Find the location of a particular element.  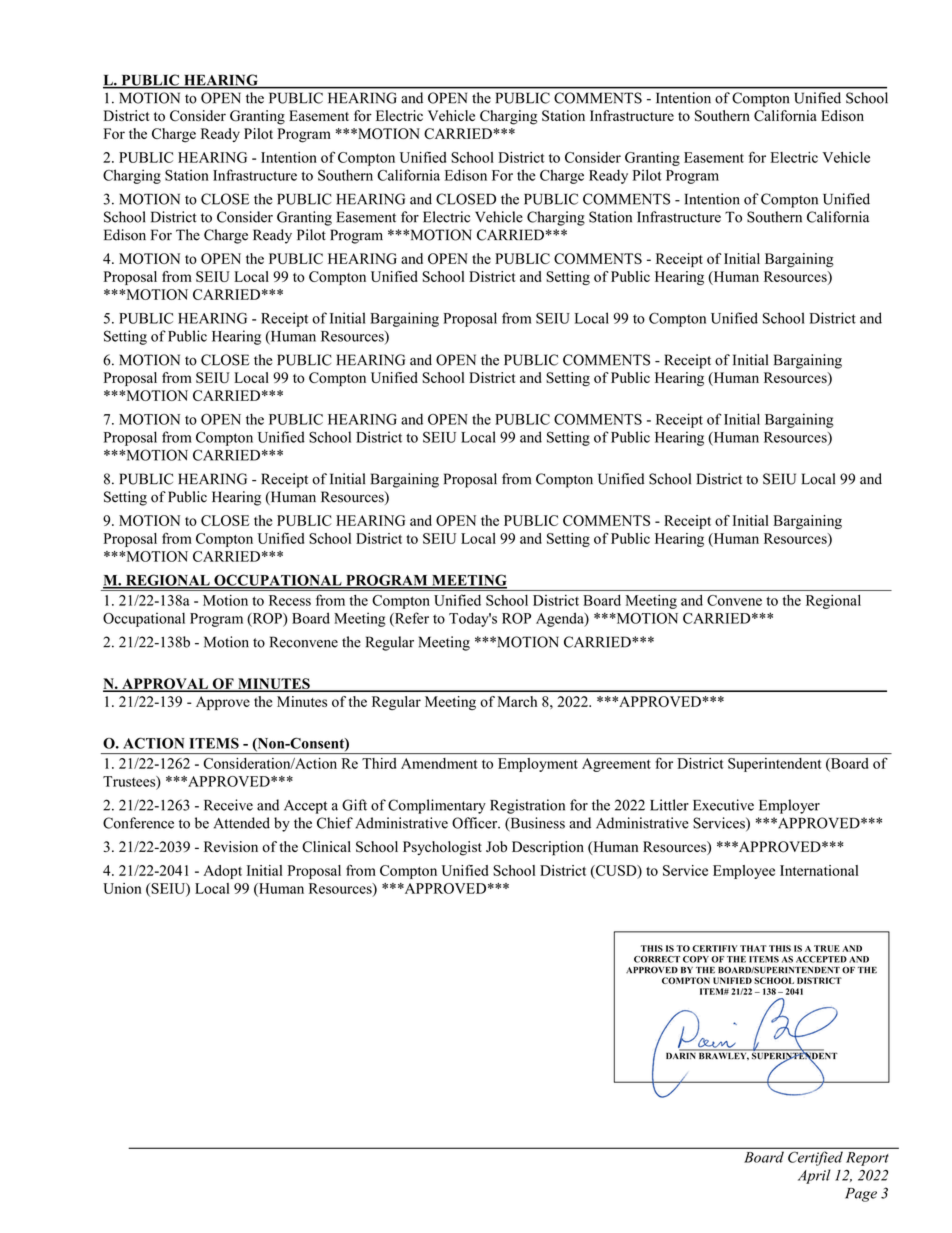

April is located at coordinates (814, 1176).
